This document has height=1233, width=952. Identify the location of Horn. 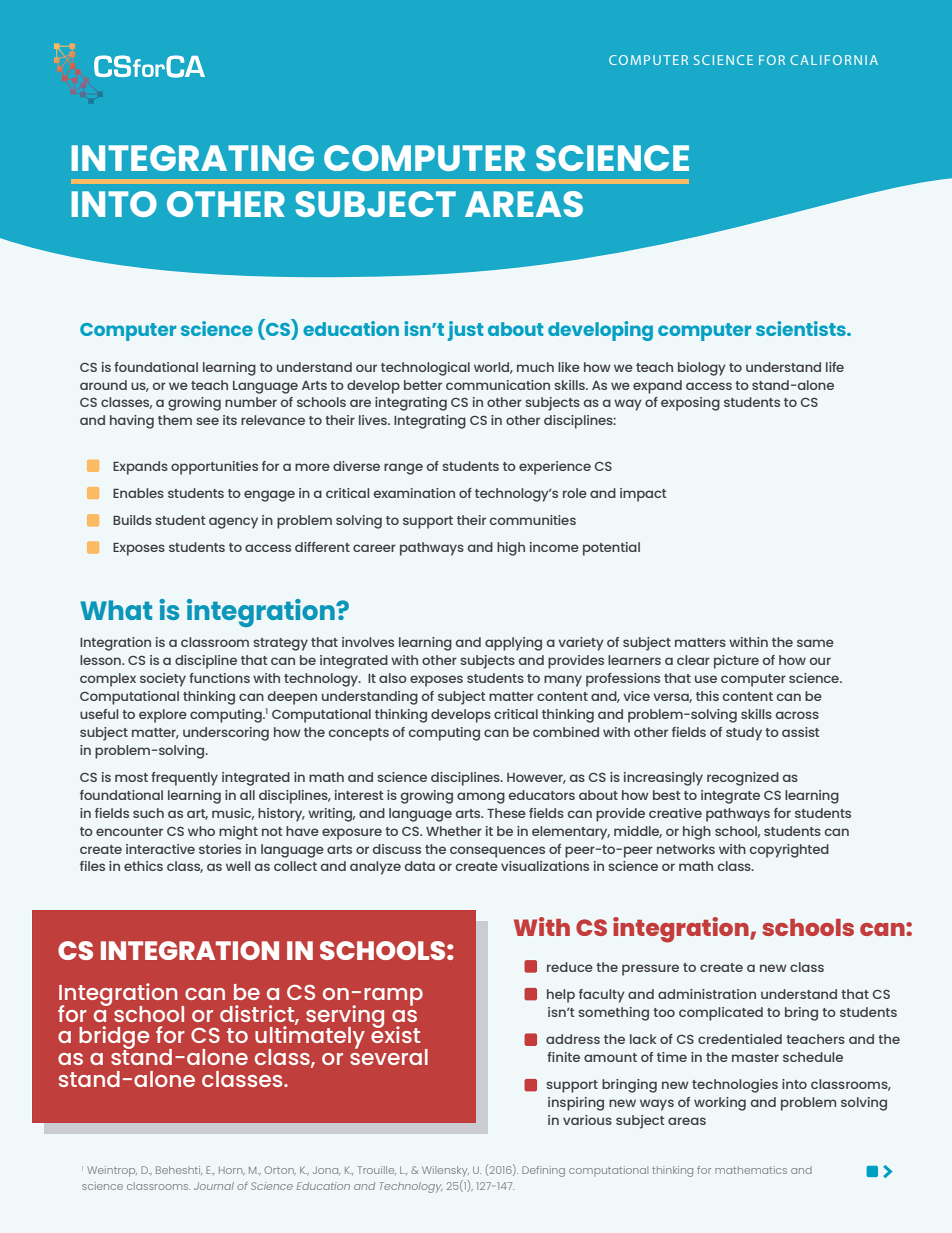
(232, 1171).
